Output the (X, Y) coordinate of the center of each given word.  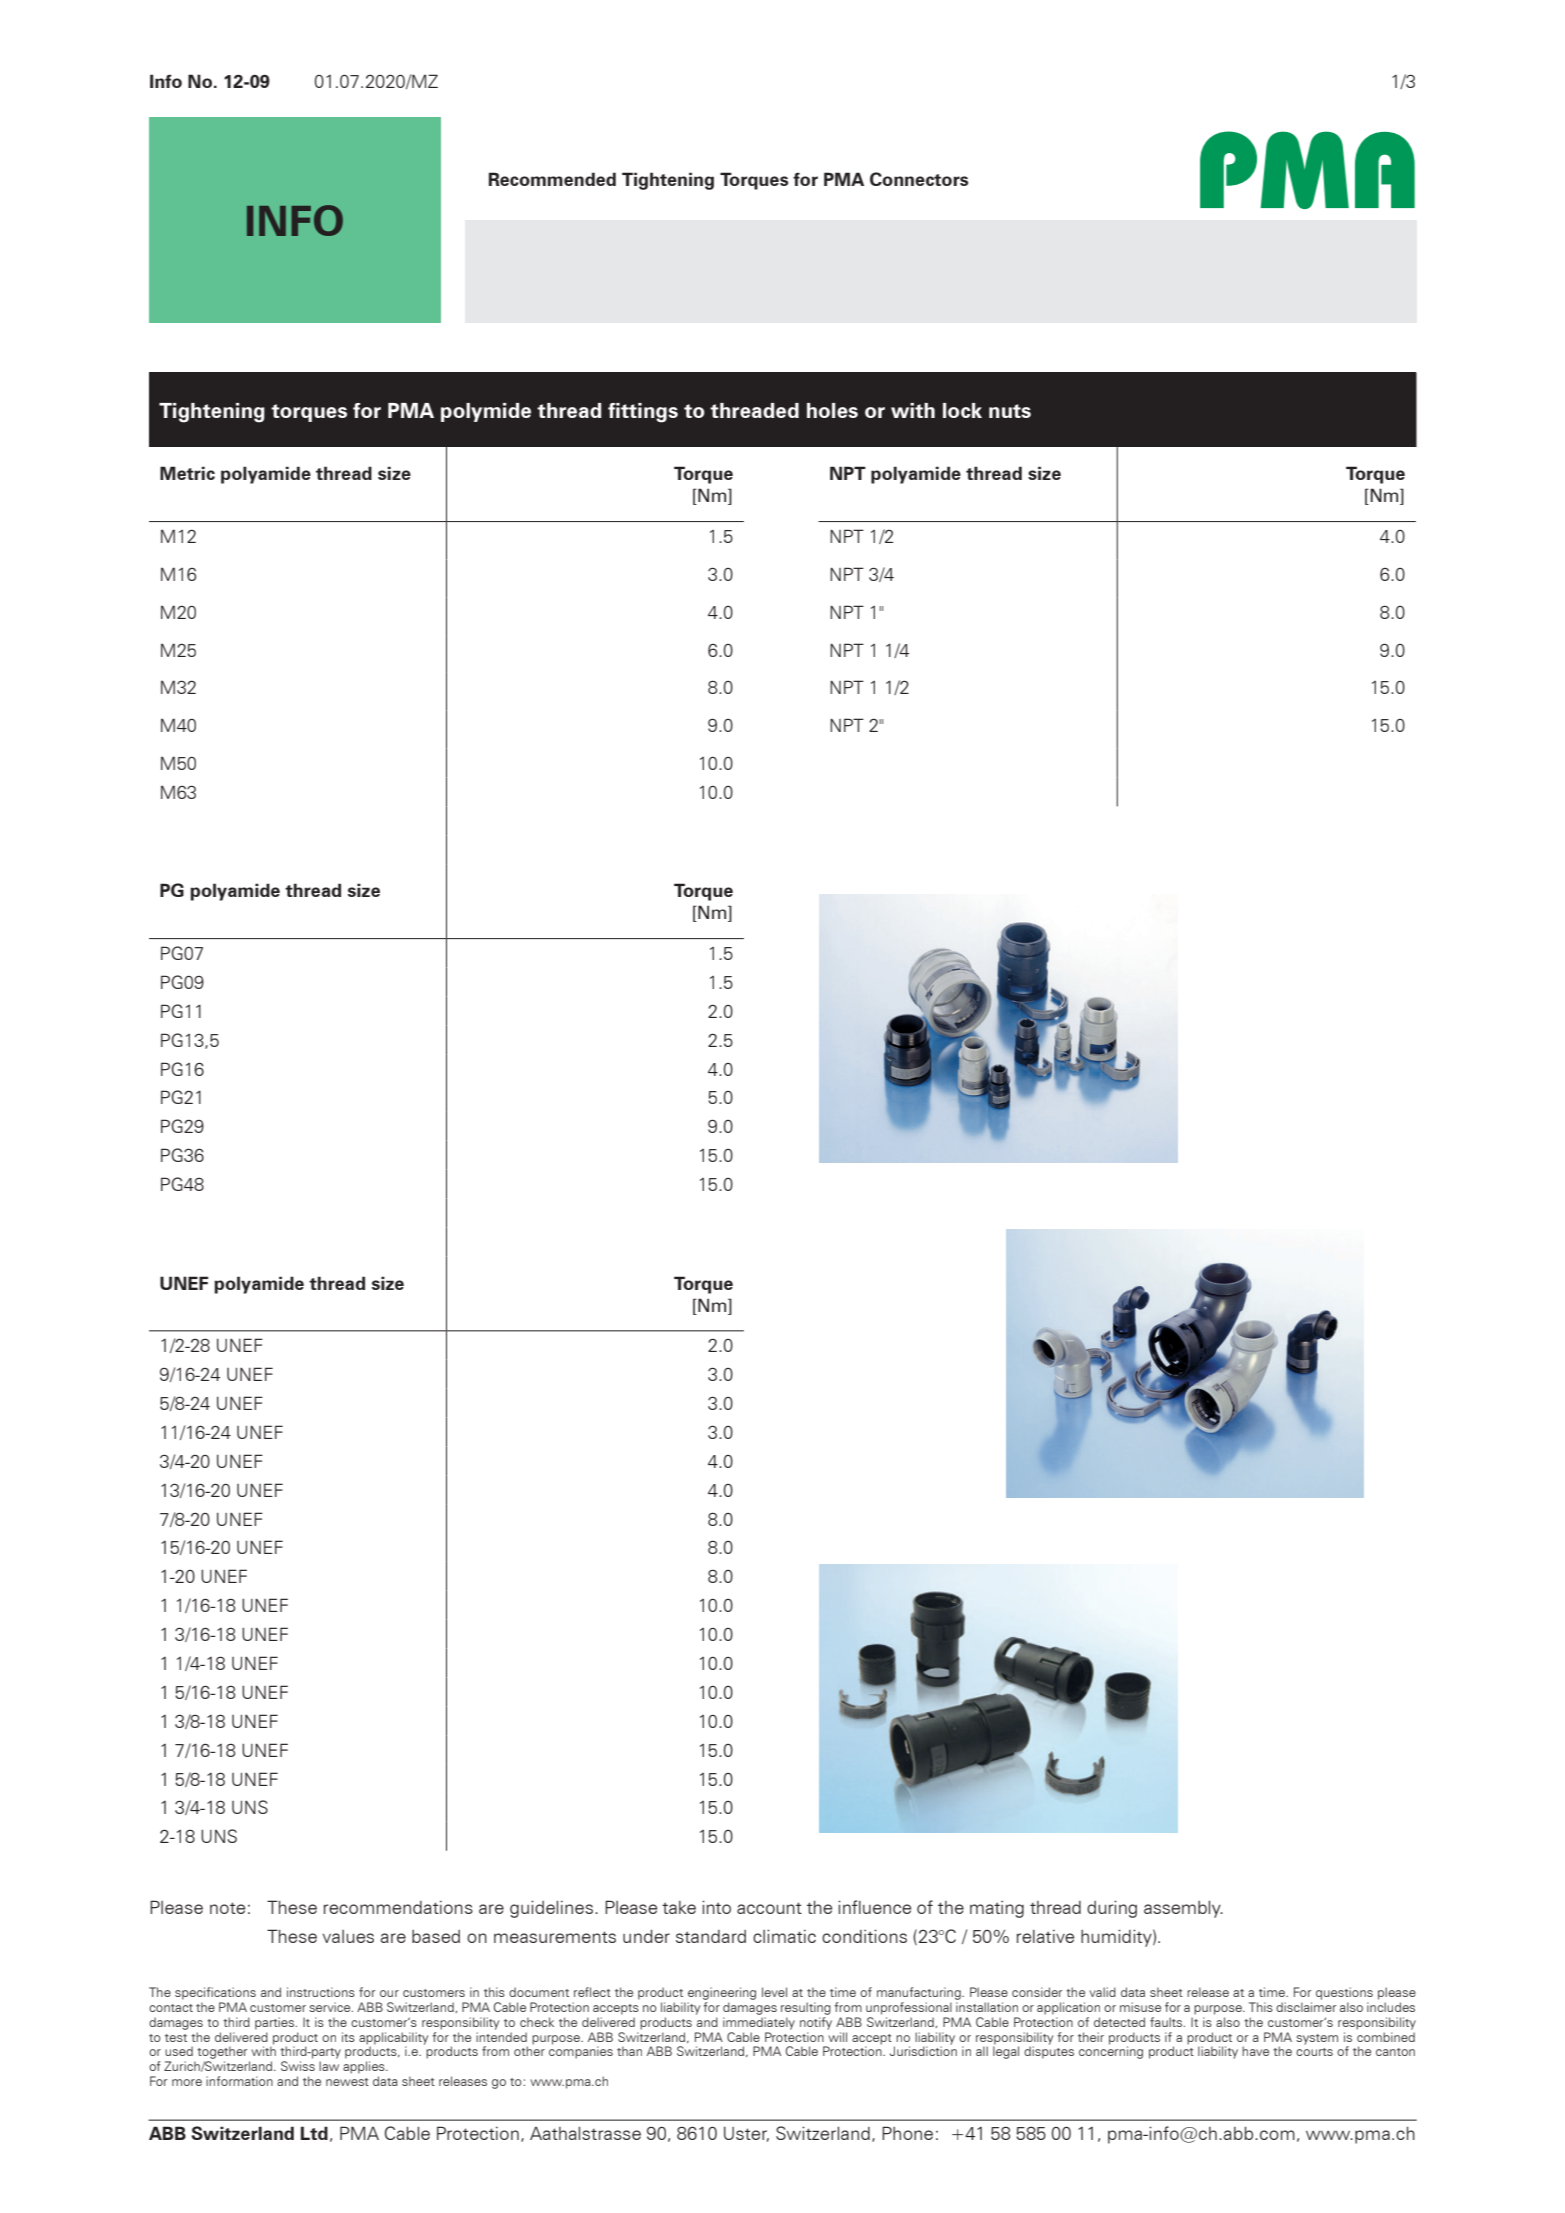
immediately (759, 2023)
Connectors (919, 179)
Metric (187, 473)
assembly (1183, 1909)
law (329, 2066)
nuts (1010, 411)
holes (832, 410)
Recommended (552, 179)
